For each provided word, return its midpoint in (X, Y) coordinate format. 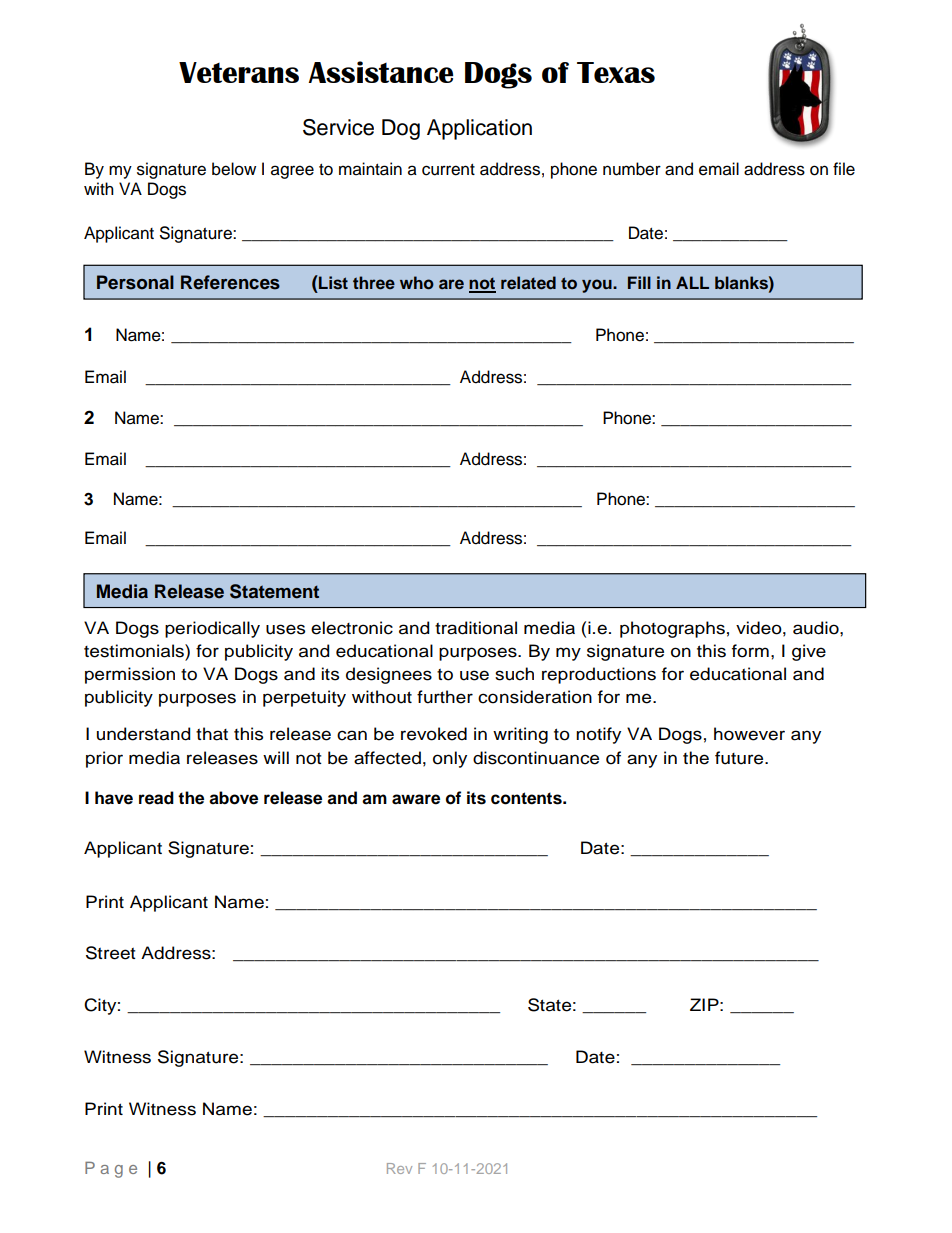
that (212, 734)
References (230, 282)
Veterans (239, 72)
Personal (135, 282)
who (417, 283)
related (528, 283)
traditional (476, 628)
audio (817, 628)
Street (111, 953)
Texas (616, 72)
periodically (212, 629)
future (740, 758)
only (450, 759)
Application (479, 129)
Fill (639, 282)
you (598, 286)
